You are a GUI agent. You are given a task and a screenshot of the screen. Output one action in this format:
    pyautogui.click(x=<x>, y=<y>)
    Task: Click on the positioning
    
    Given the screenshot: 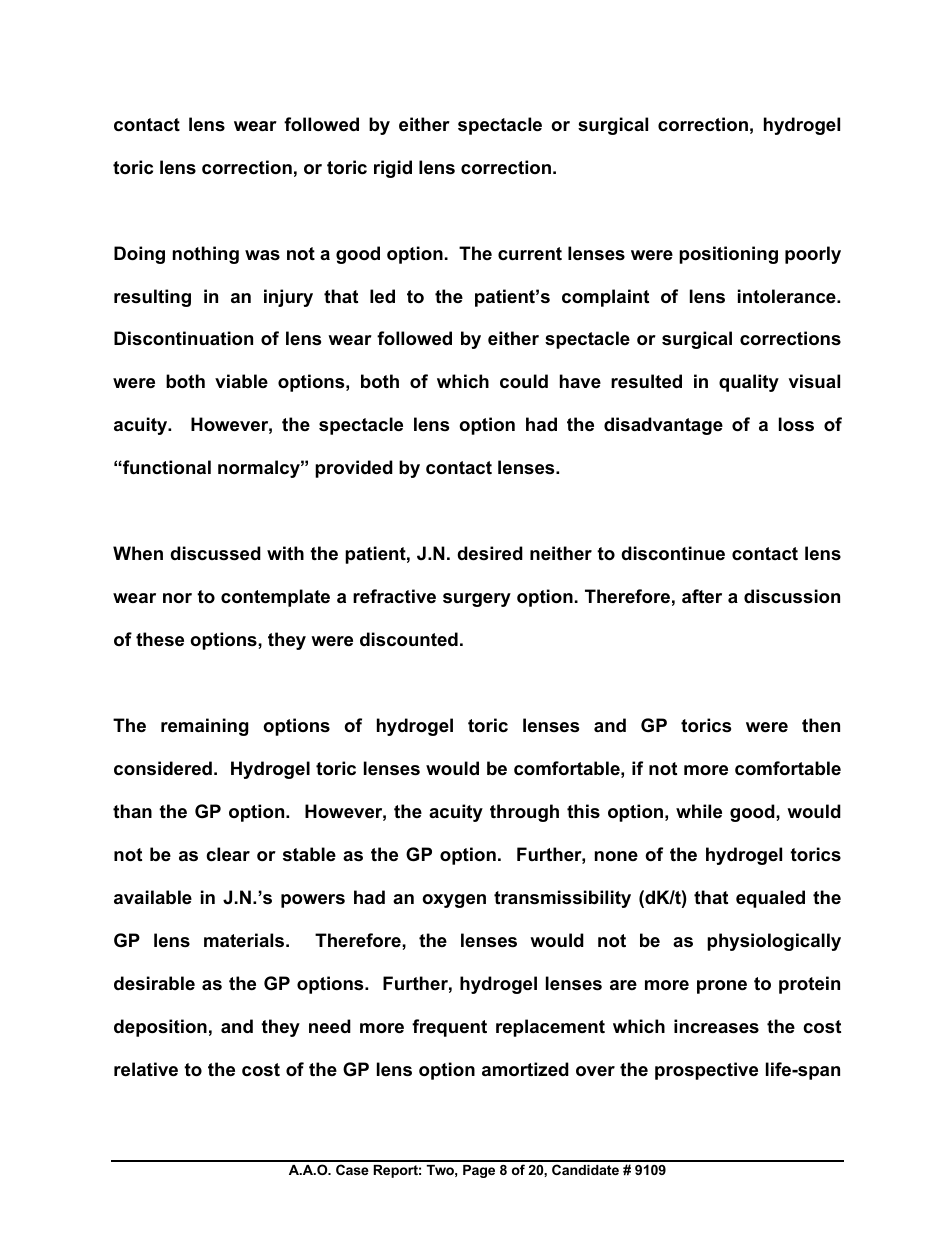 What is the action you would take?
    pyautogui.click(x=728, y=255)
